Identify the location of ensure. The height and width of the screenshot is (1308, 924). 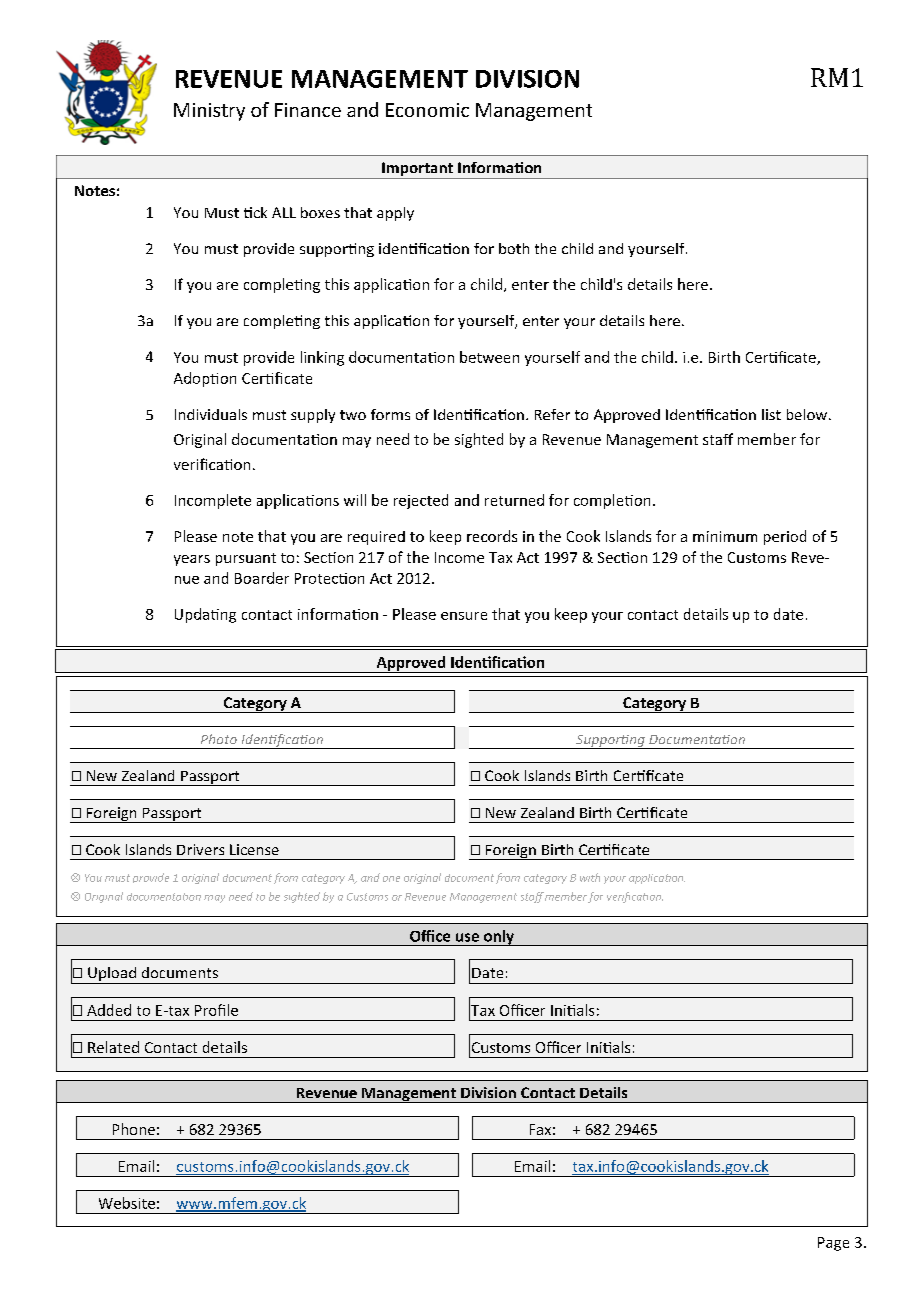
(464, 616).
